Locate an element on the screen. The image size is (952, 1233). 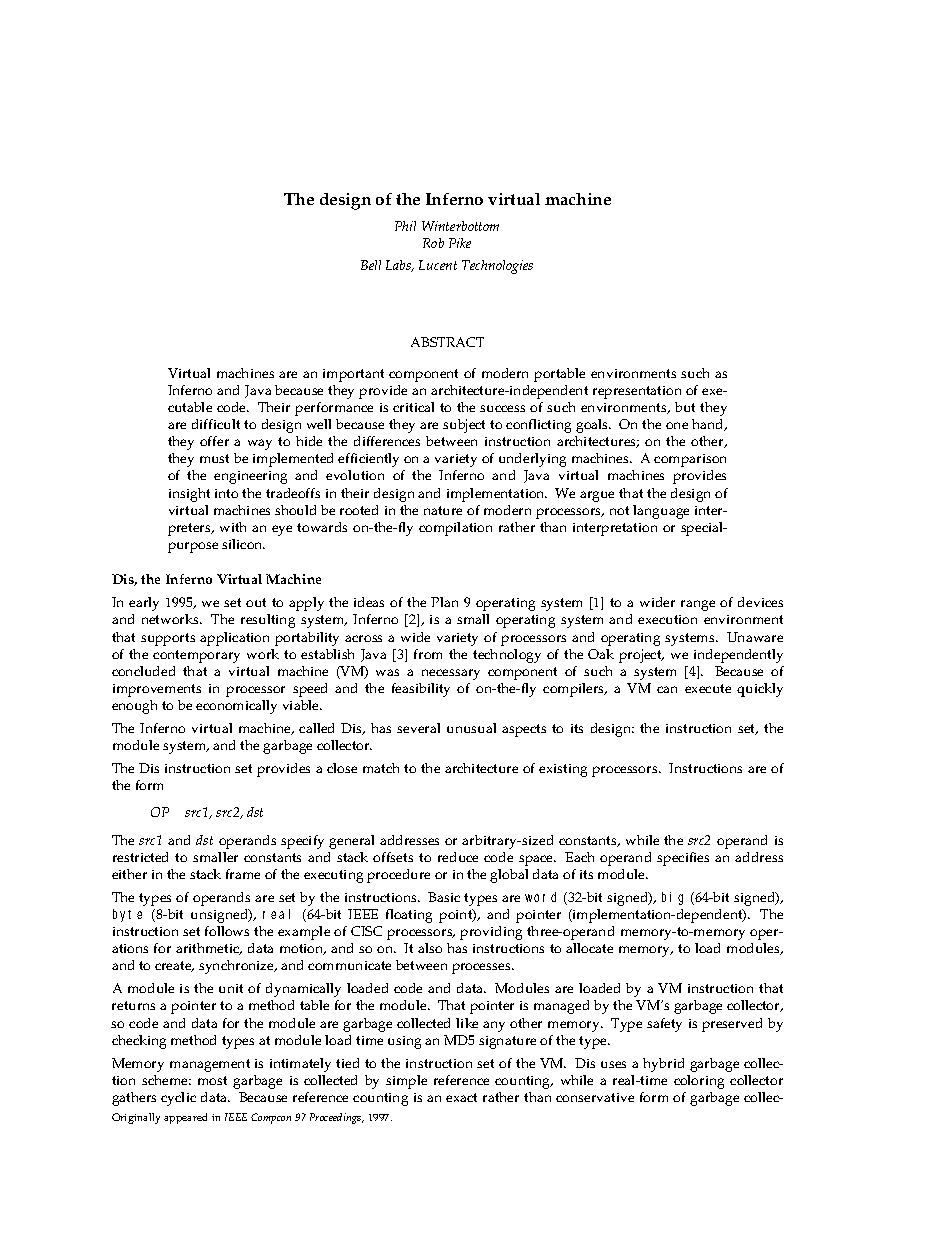
management is located at coordinates (210, 1065).
